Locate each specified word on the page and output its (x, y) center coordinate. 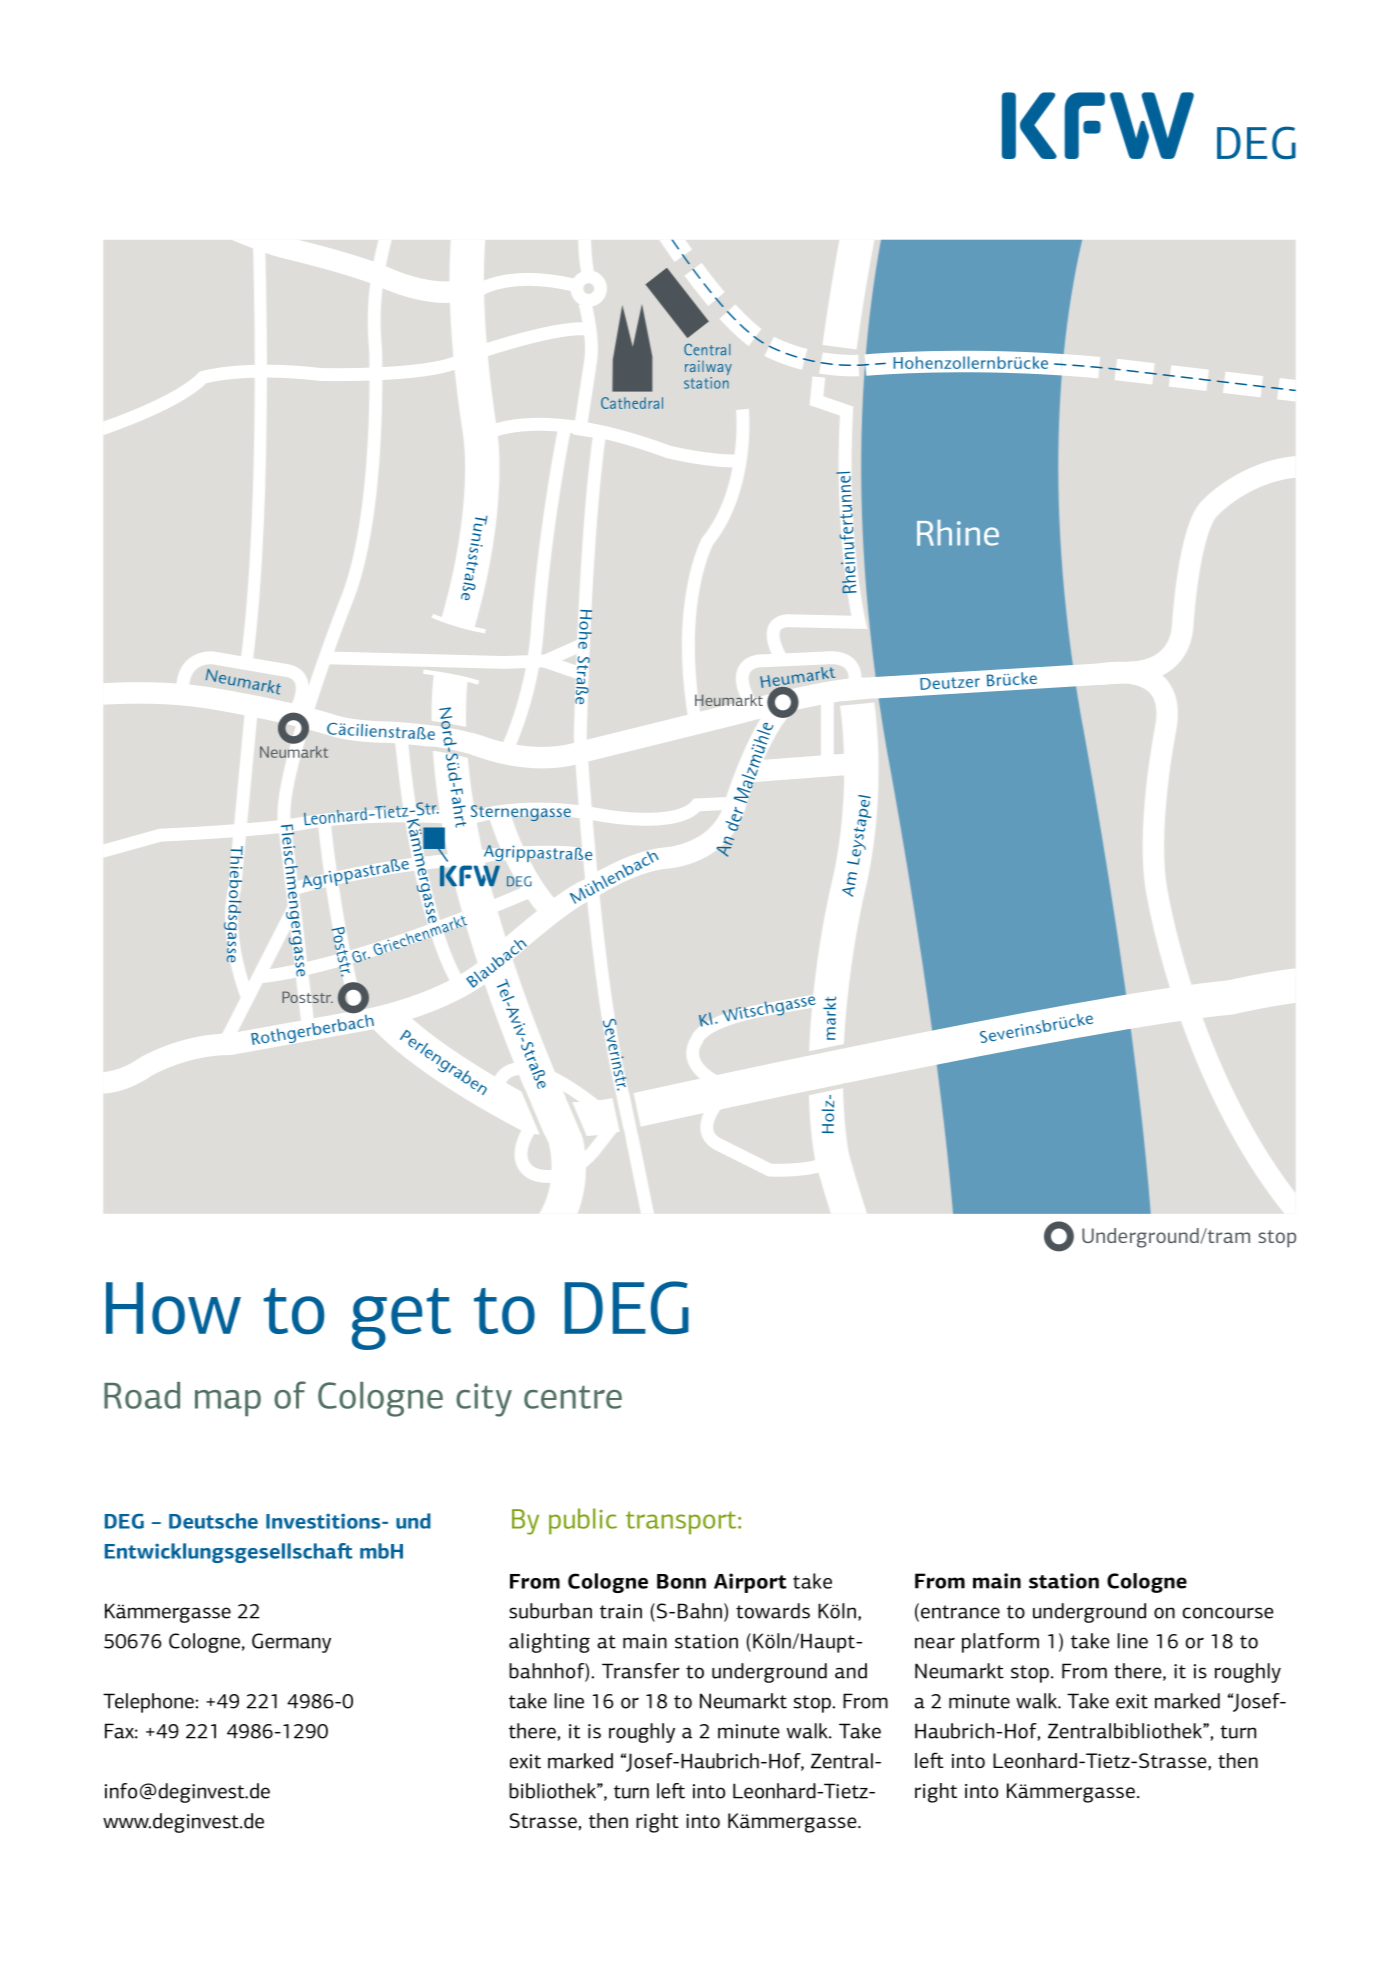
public (583, 1521)
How (173, 1308)
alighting (549, 1643)
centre (573, 1397)
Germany (291, 1643)
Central (707, 349)
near (935, 1643)
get (401, 1319)
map (228, 1403)
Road (142, 1395)
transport (682, 1523)
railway (708, 369)
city (484, 1400)
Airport (750, 1583)
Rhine (958, 533)
